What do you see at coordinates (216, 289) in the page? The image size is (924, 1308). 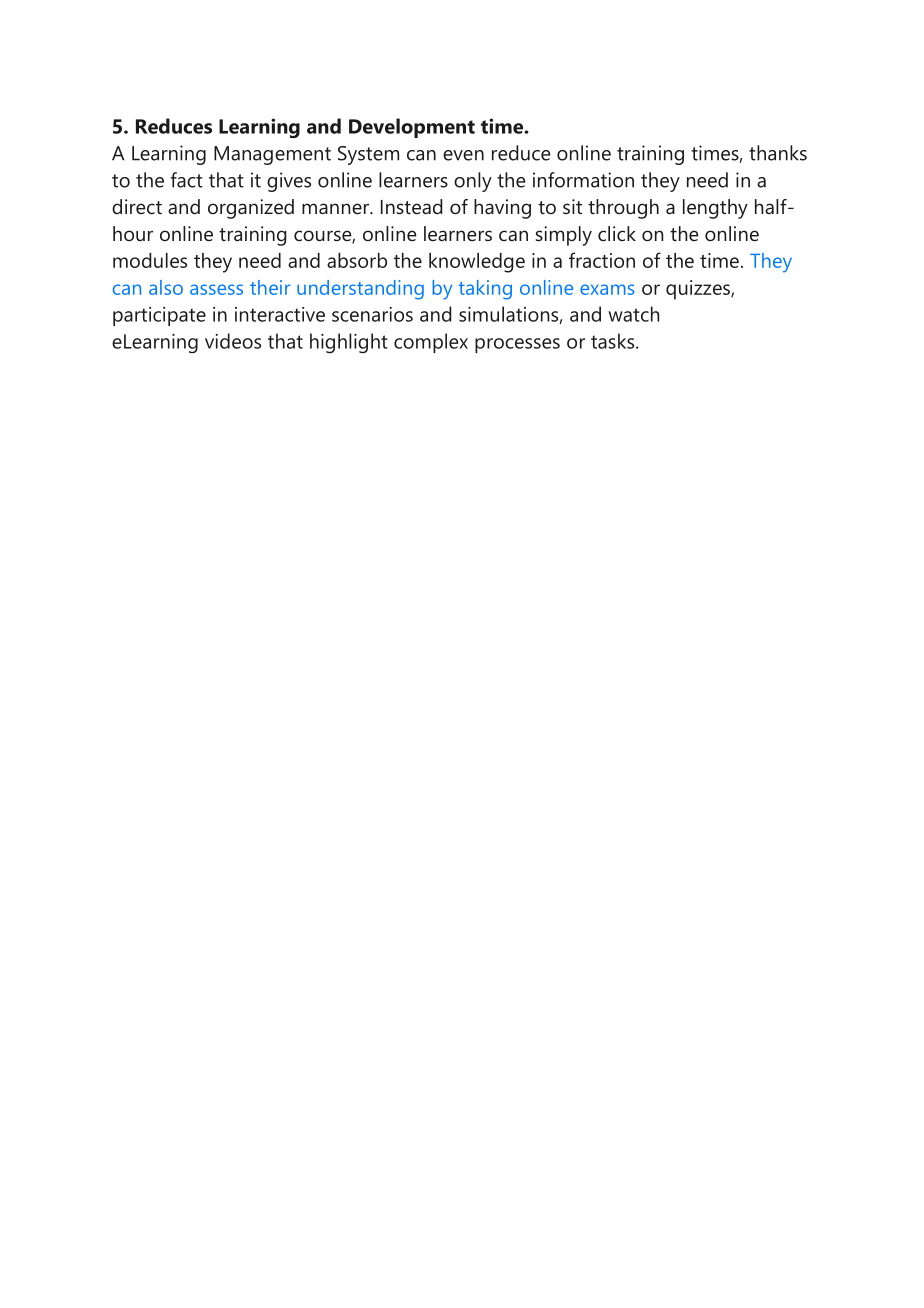 I see `assess` at bounding box center [216, 289].
